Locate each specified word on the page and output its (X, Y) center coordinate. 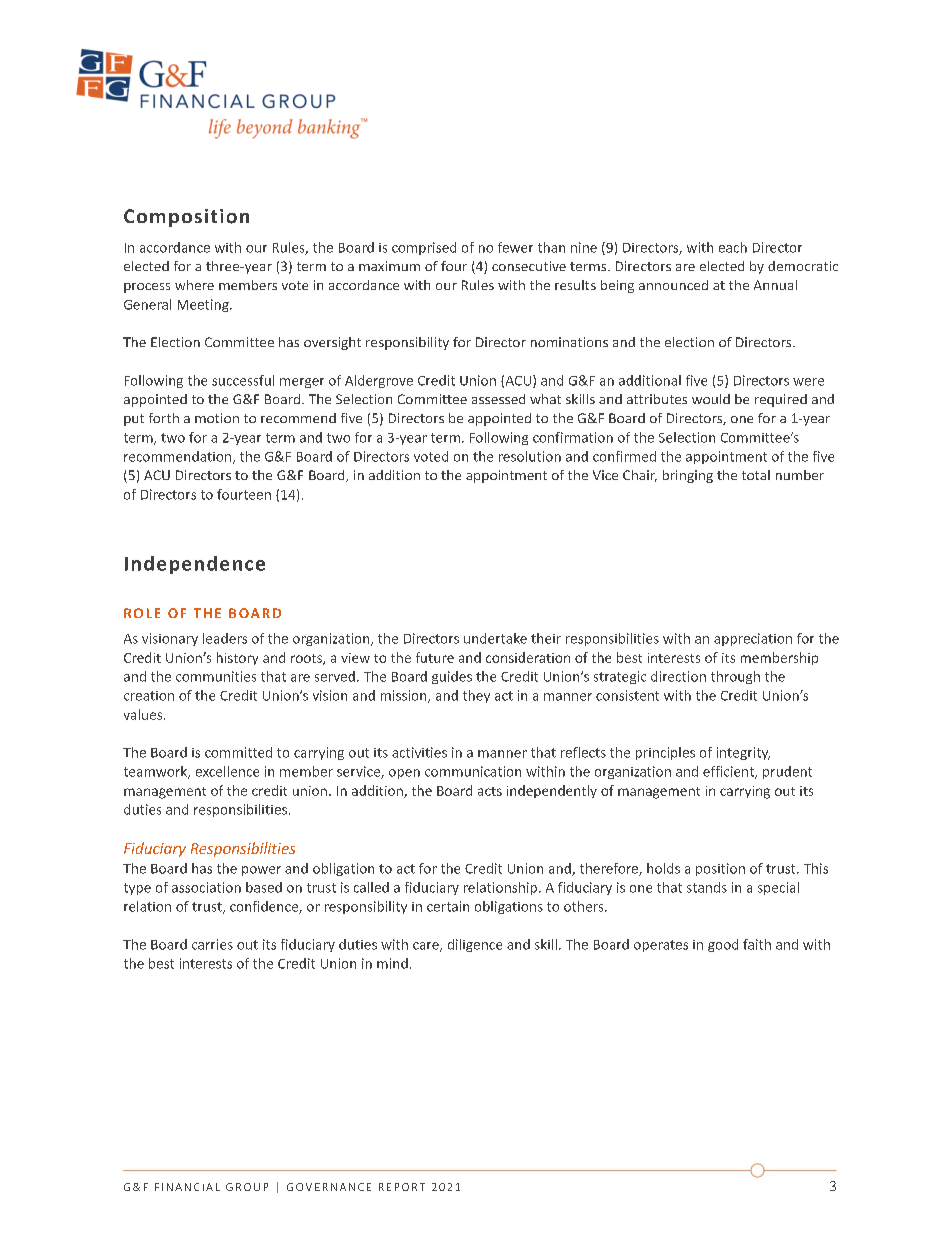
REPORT (402, 1187)
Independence (195, 565)
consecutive (529, 266)
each (733, 247)
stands (707, 887)
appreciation (753, 639)
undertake (495, 638)
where (194, 285)
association (206, 887)
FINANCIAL (187, 1187)
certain (448, 906)
